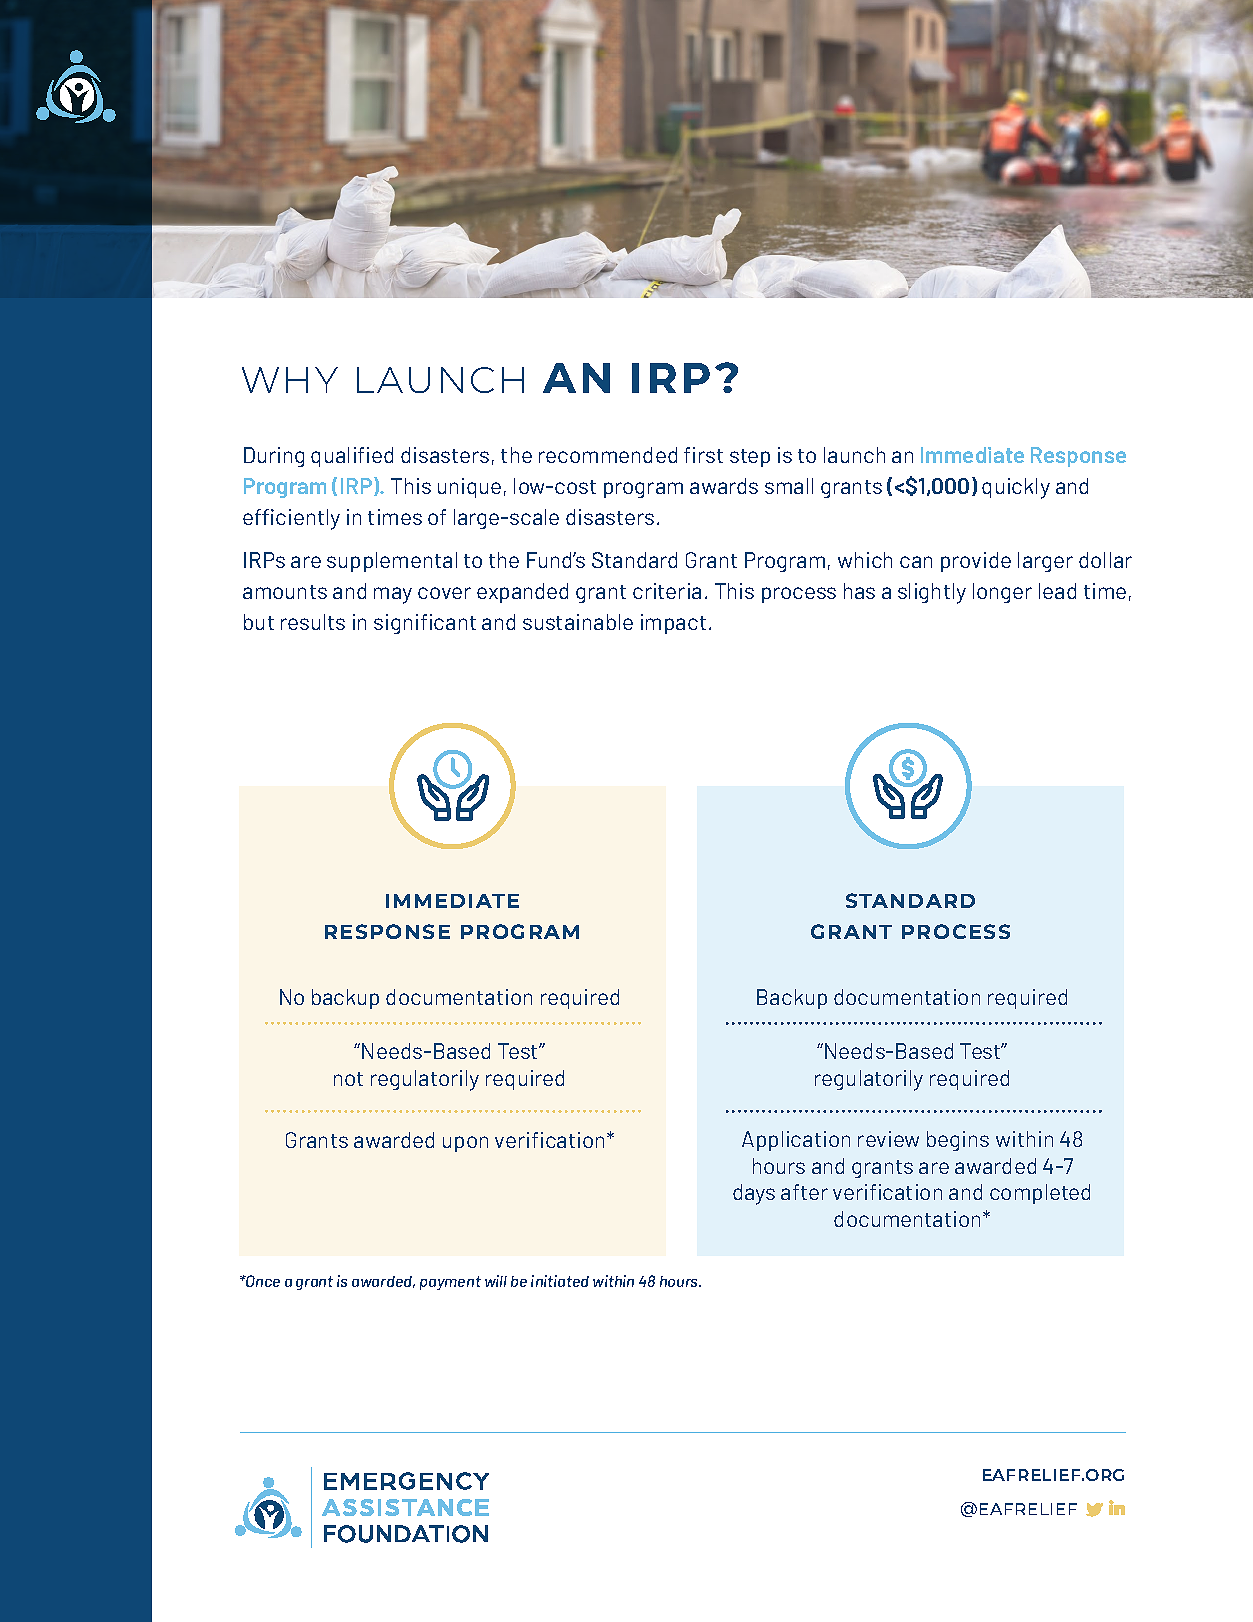 This page has width=1253, height=1622. Describe the element at coordinates (673, 624) in the page. I see `impact` at that location.
